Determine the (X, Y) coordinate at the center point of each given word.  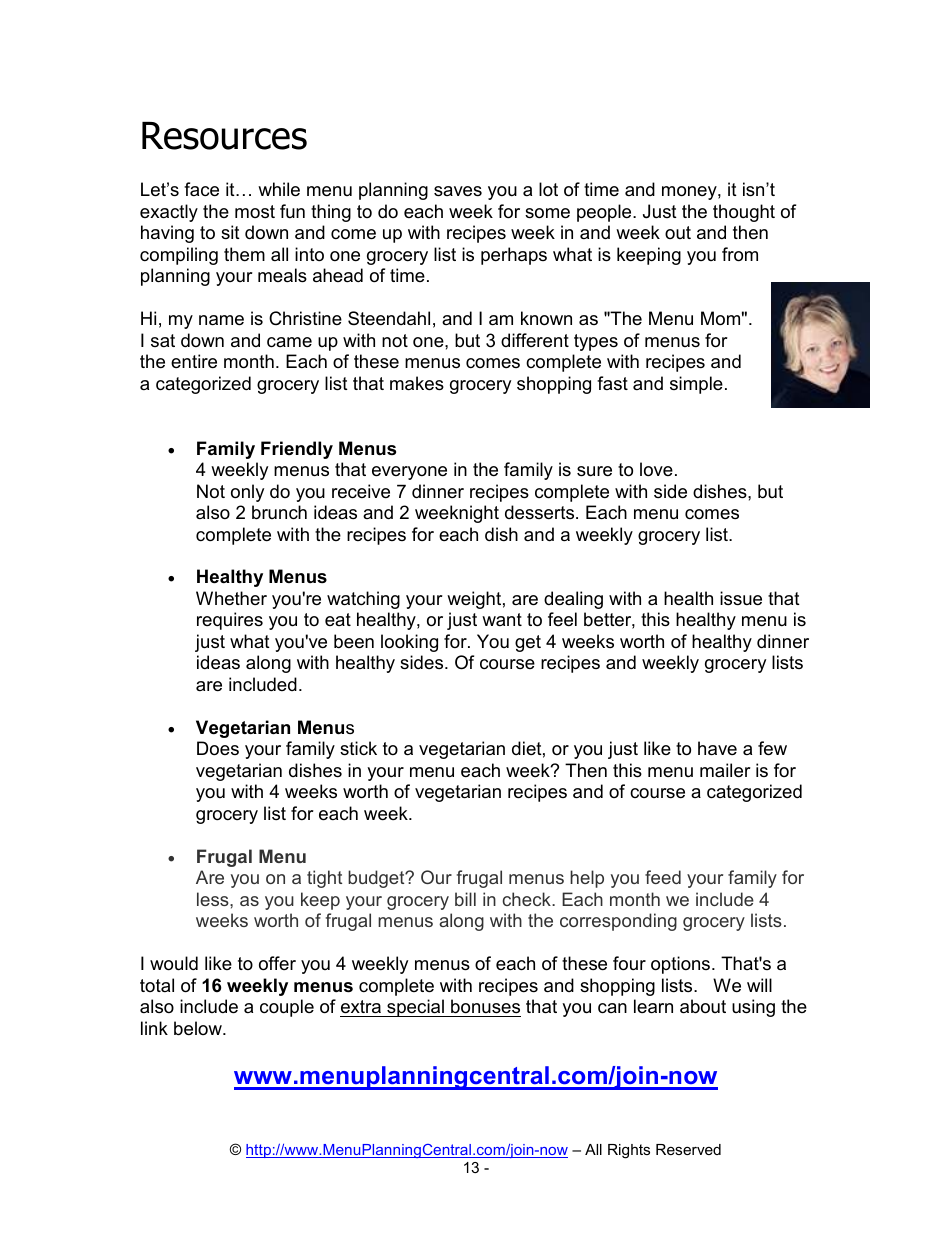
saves (458, 191)
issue (741, 598)
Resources (224, 136)
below (199, 1028)
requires (230, 621)
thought (744, 213)
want (502, 619)
